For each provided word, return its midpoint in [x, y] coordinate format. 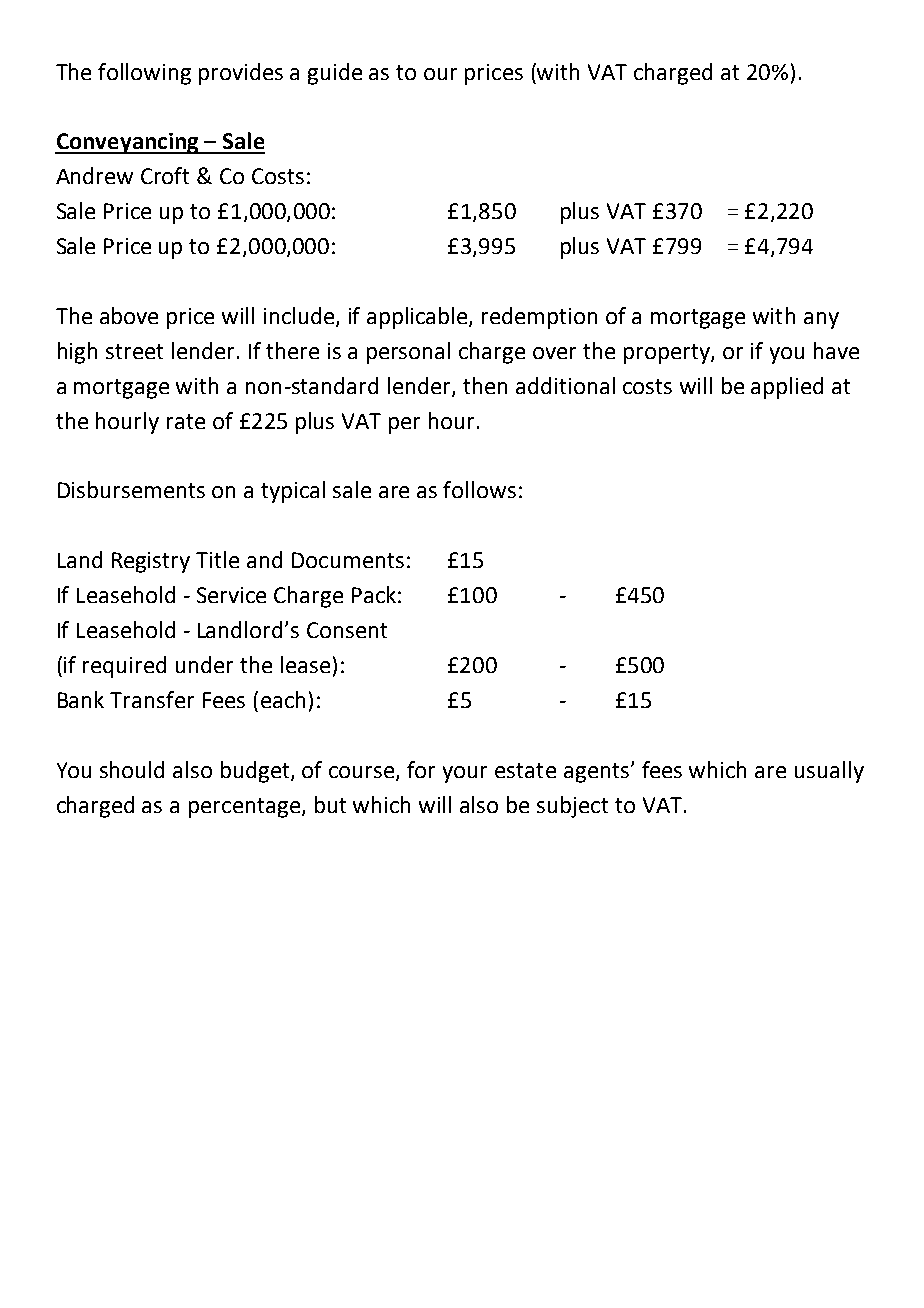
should [132, 769]
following [144, 74]
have [836, 350]
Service [231, 595]
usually [829, 772]
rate [186, 421]
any [821, 320]
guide [335, 74]
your [465, 774]
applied [787, 388]
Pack [374, 594]
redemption [539, 318]
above [129, 315]
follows [479, 489]
